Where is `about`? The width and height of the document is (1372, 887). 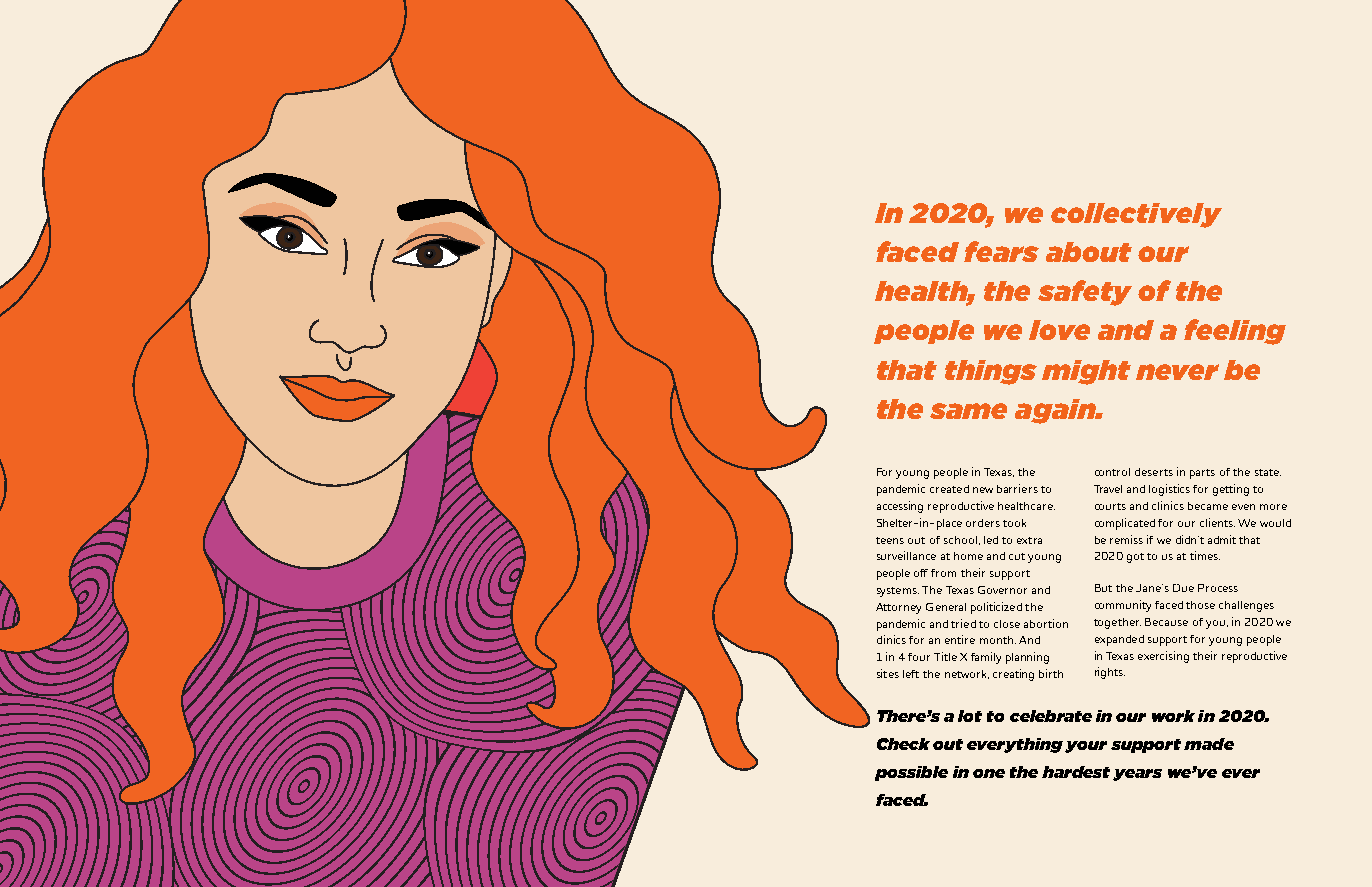 about is located at coordinates (1089, 252).
